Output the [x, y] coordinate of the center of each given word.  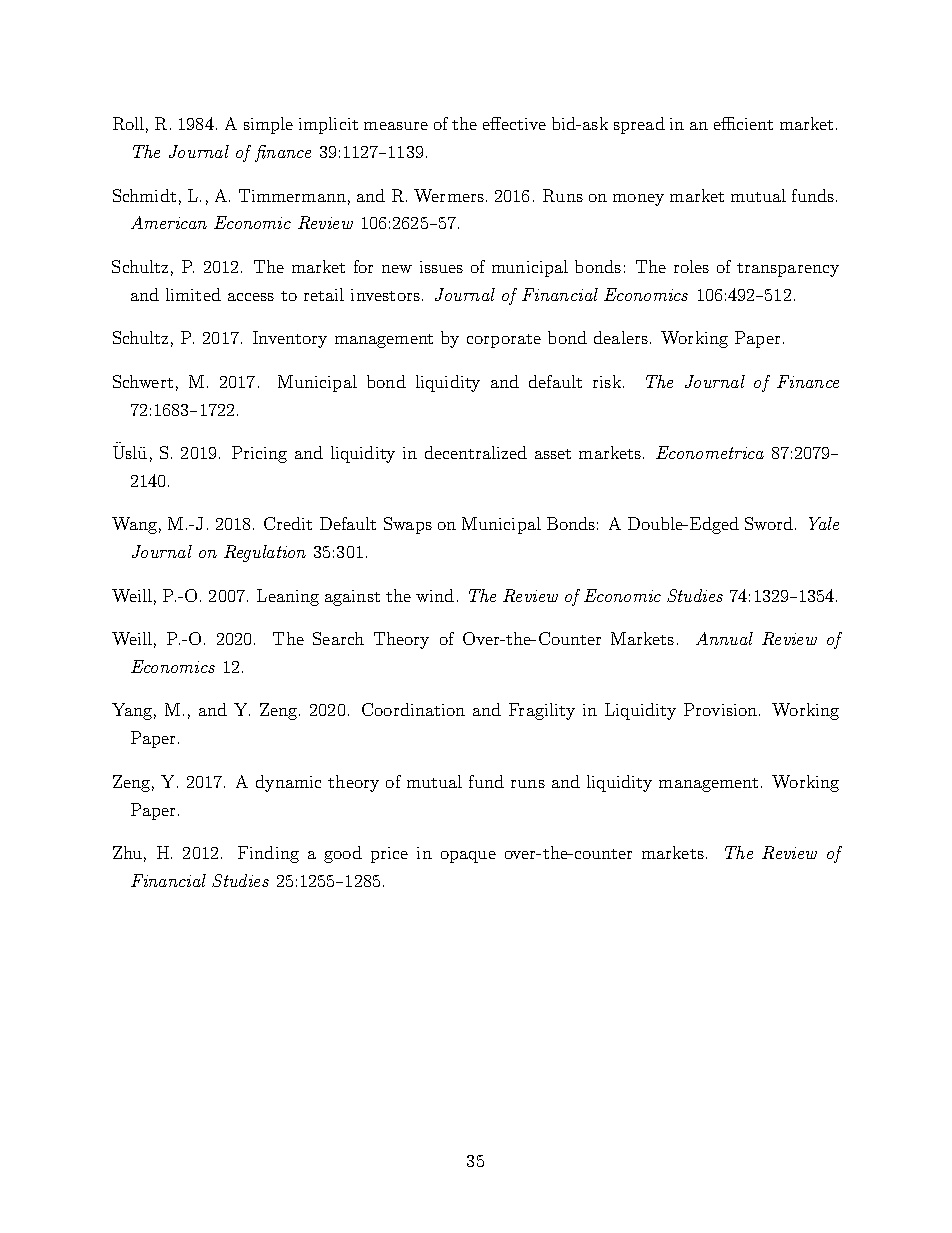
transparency [788, 270]
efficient [743, 123]
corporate [504, 341]
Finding [268, 854]
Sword [770, 523]
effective [514, 123]
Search [338, 638]
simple [268, 125]
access [251, 297]
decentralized [476, 452]
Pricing [259, 454]
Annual [724, 638]
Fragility [542, 711]
